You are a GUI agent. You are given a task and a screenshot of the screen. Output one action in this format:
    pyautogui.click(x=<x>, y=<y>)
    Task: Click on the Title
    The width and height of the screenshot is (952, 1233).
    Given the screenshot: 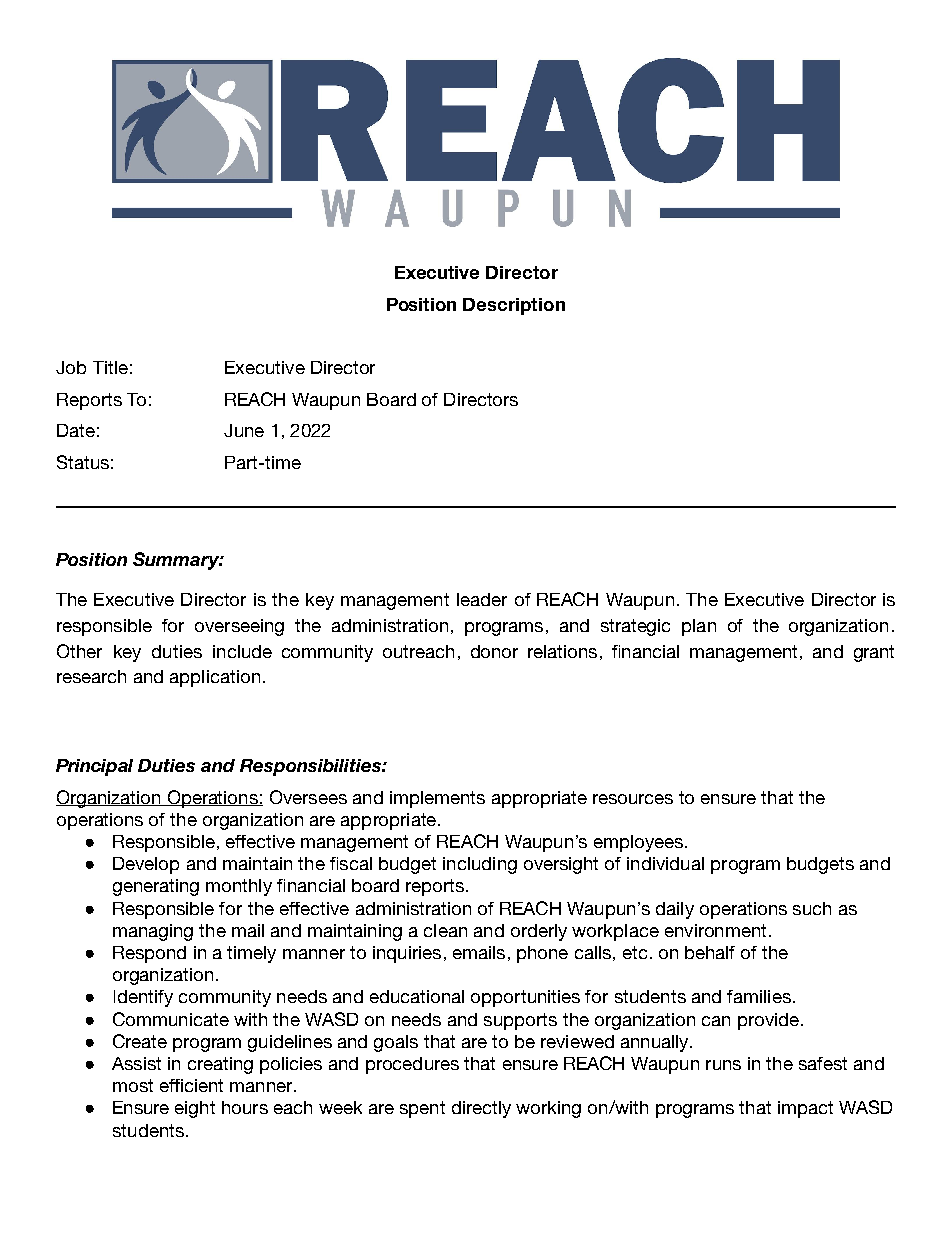 What is the action you would take?
    pyautogui.click(x=110, y=367)
